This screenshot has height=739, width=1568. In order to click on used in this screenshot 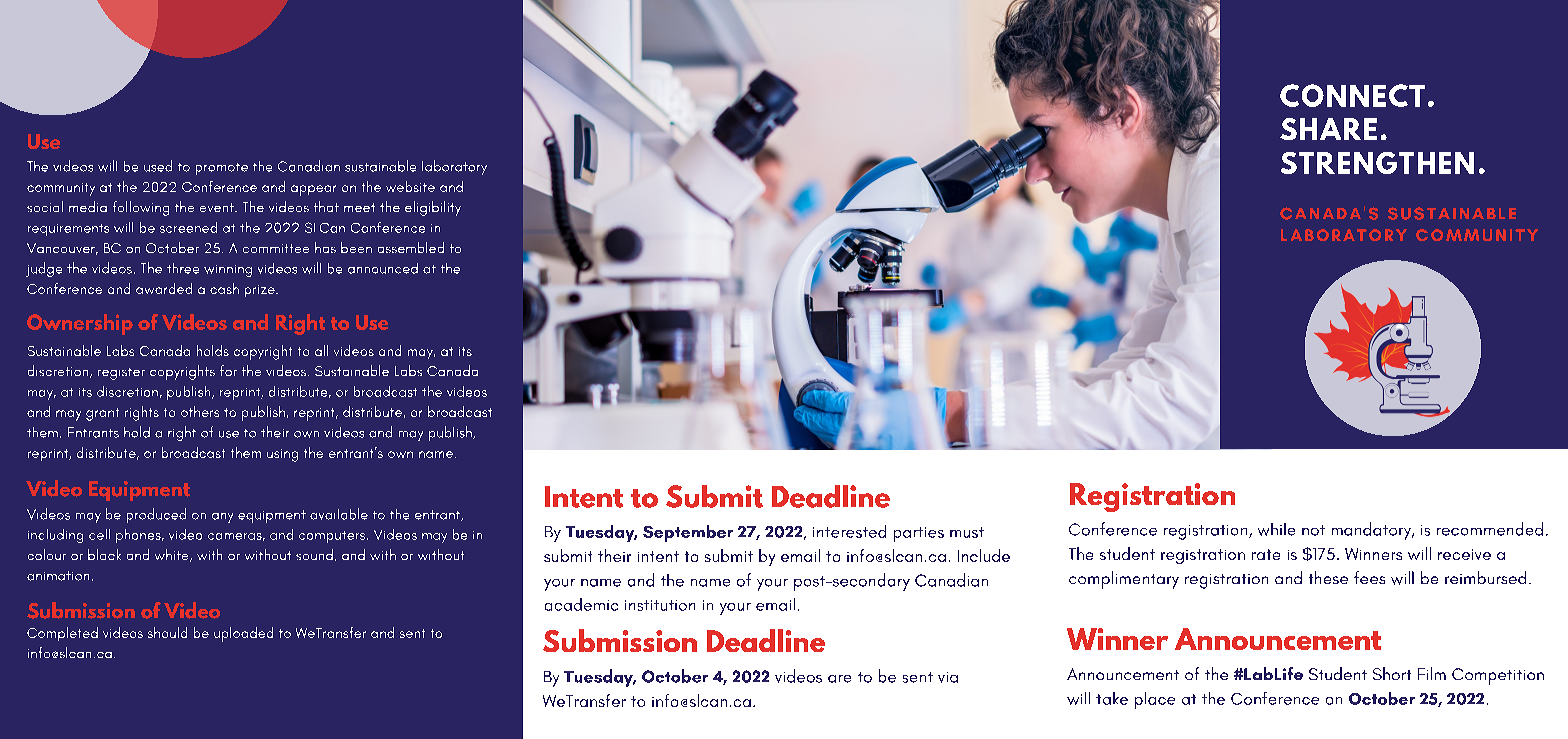, I will do `click(158, 166)`.
